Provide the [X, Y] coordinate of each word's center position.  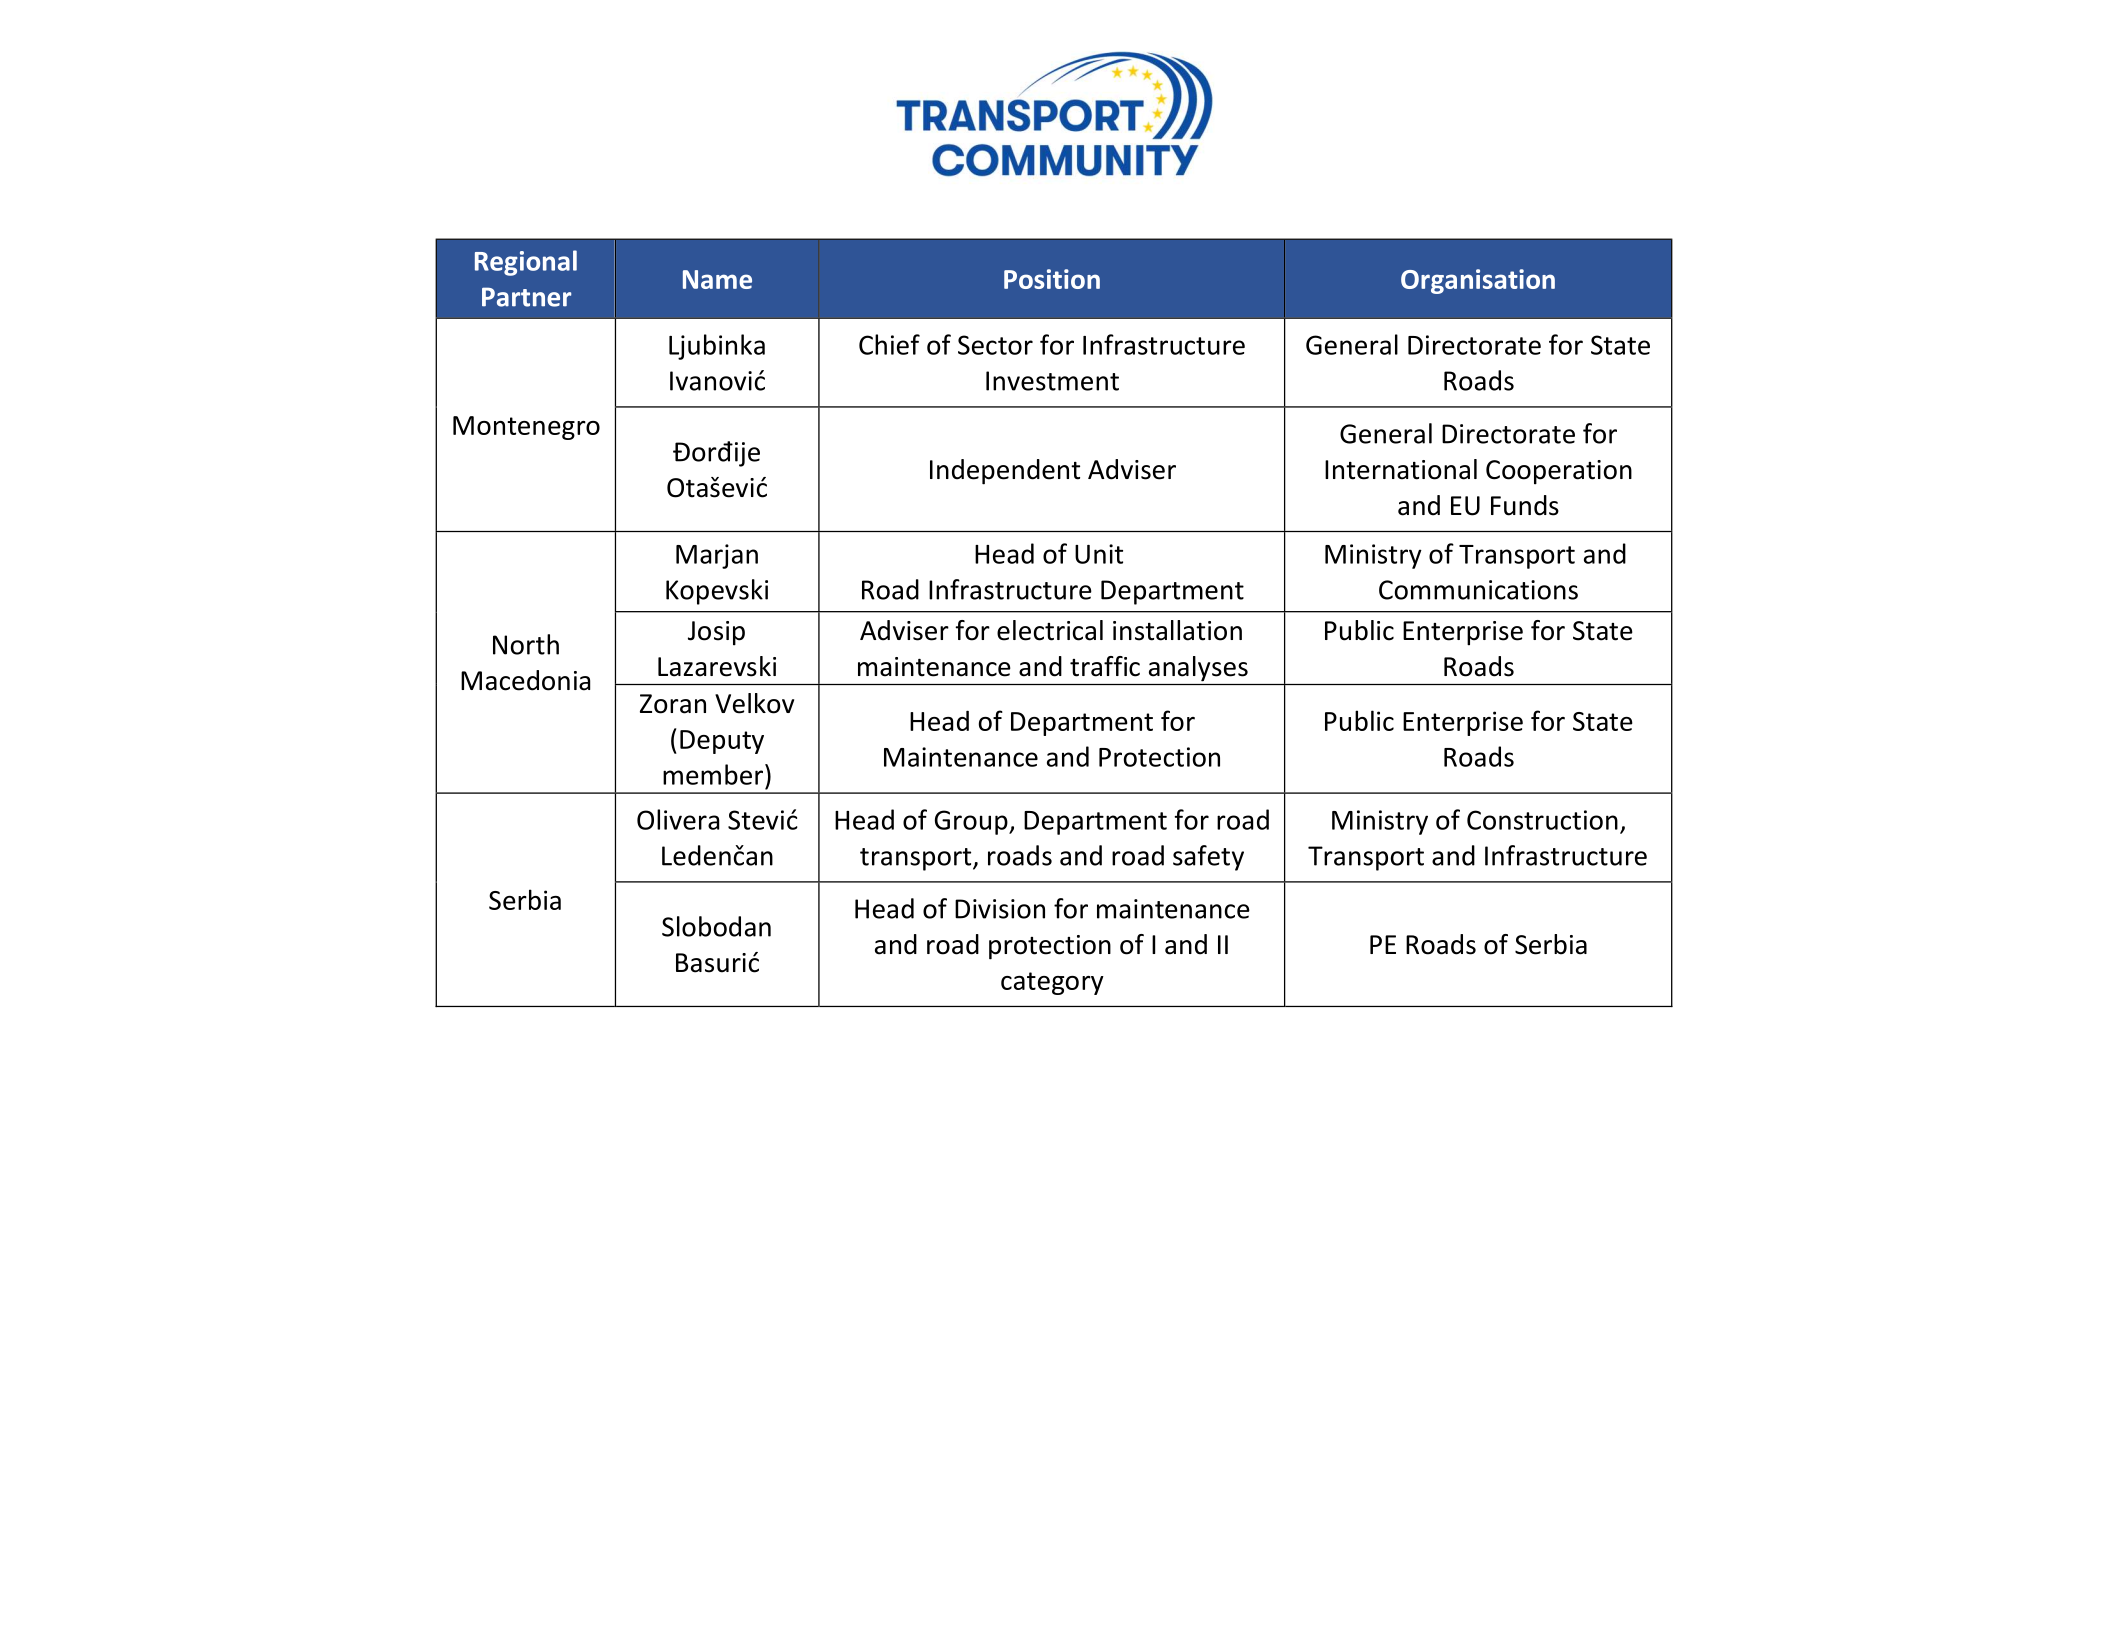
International [1401, 469]
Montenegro [526, 428]
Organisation [1478, 281]
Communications [1478, 590]
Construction [1542, 820]
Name [717, 279]
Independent [1005, 472]
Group [972, 822]
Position [1052, 279]
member [713, 774]
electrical [1050, 630]
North [526, 644]
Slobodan [716, 926]
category [1052, 983]
